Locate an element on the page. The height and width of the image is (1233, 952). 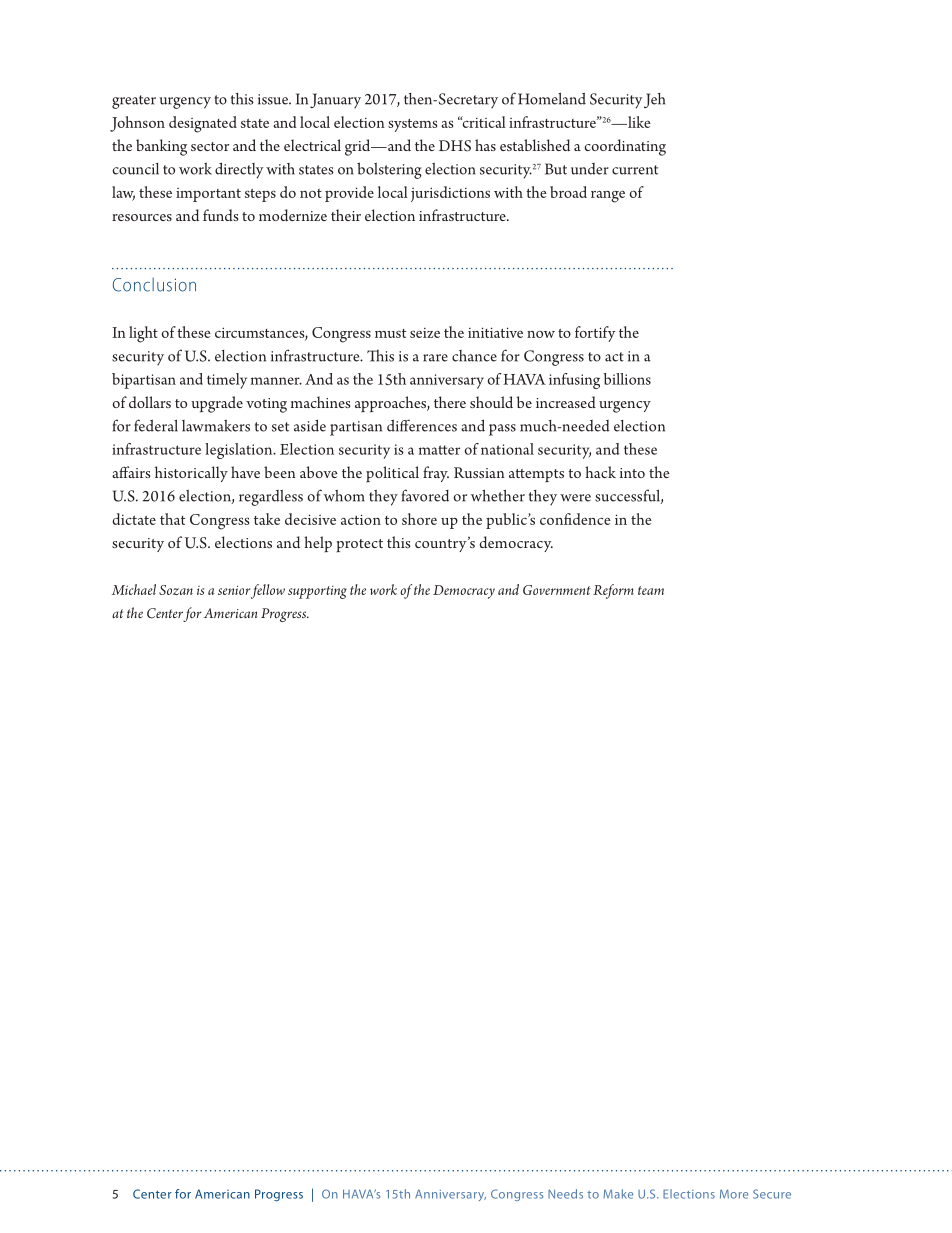
Reform is located at coordinates (613, 591).
